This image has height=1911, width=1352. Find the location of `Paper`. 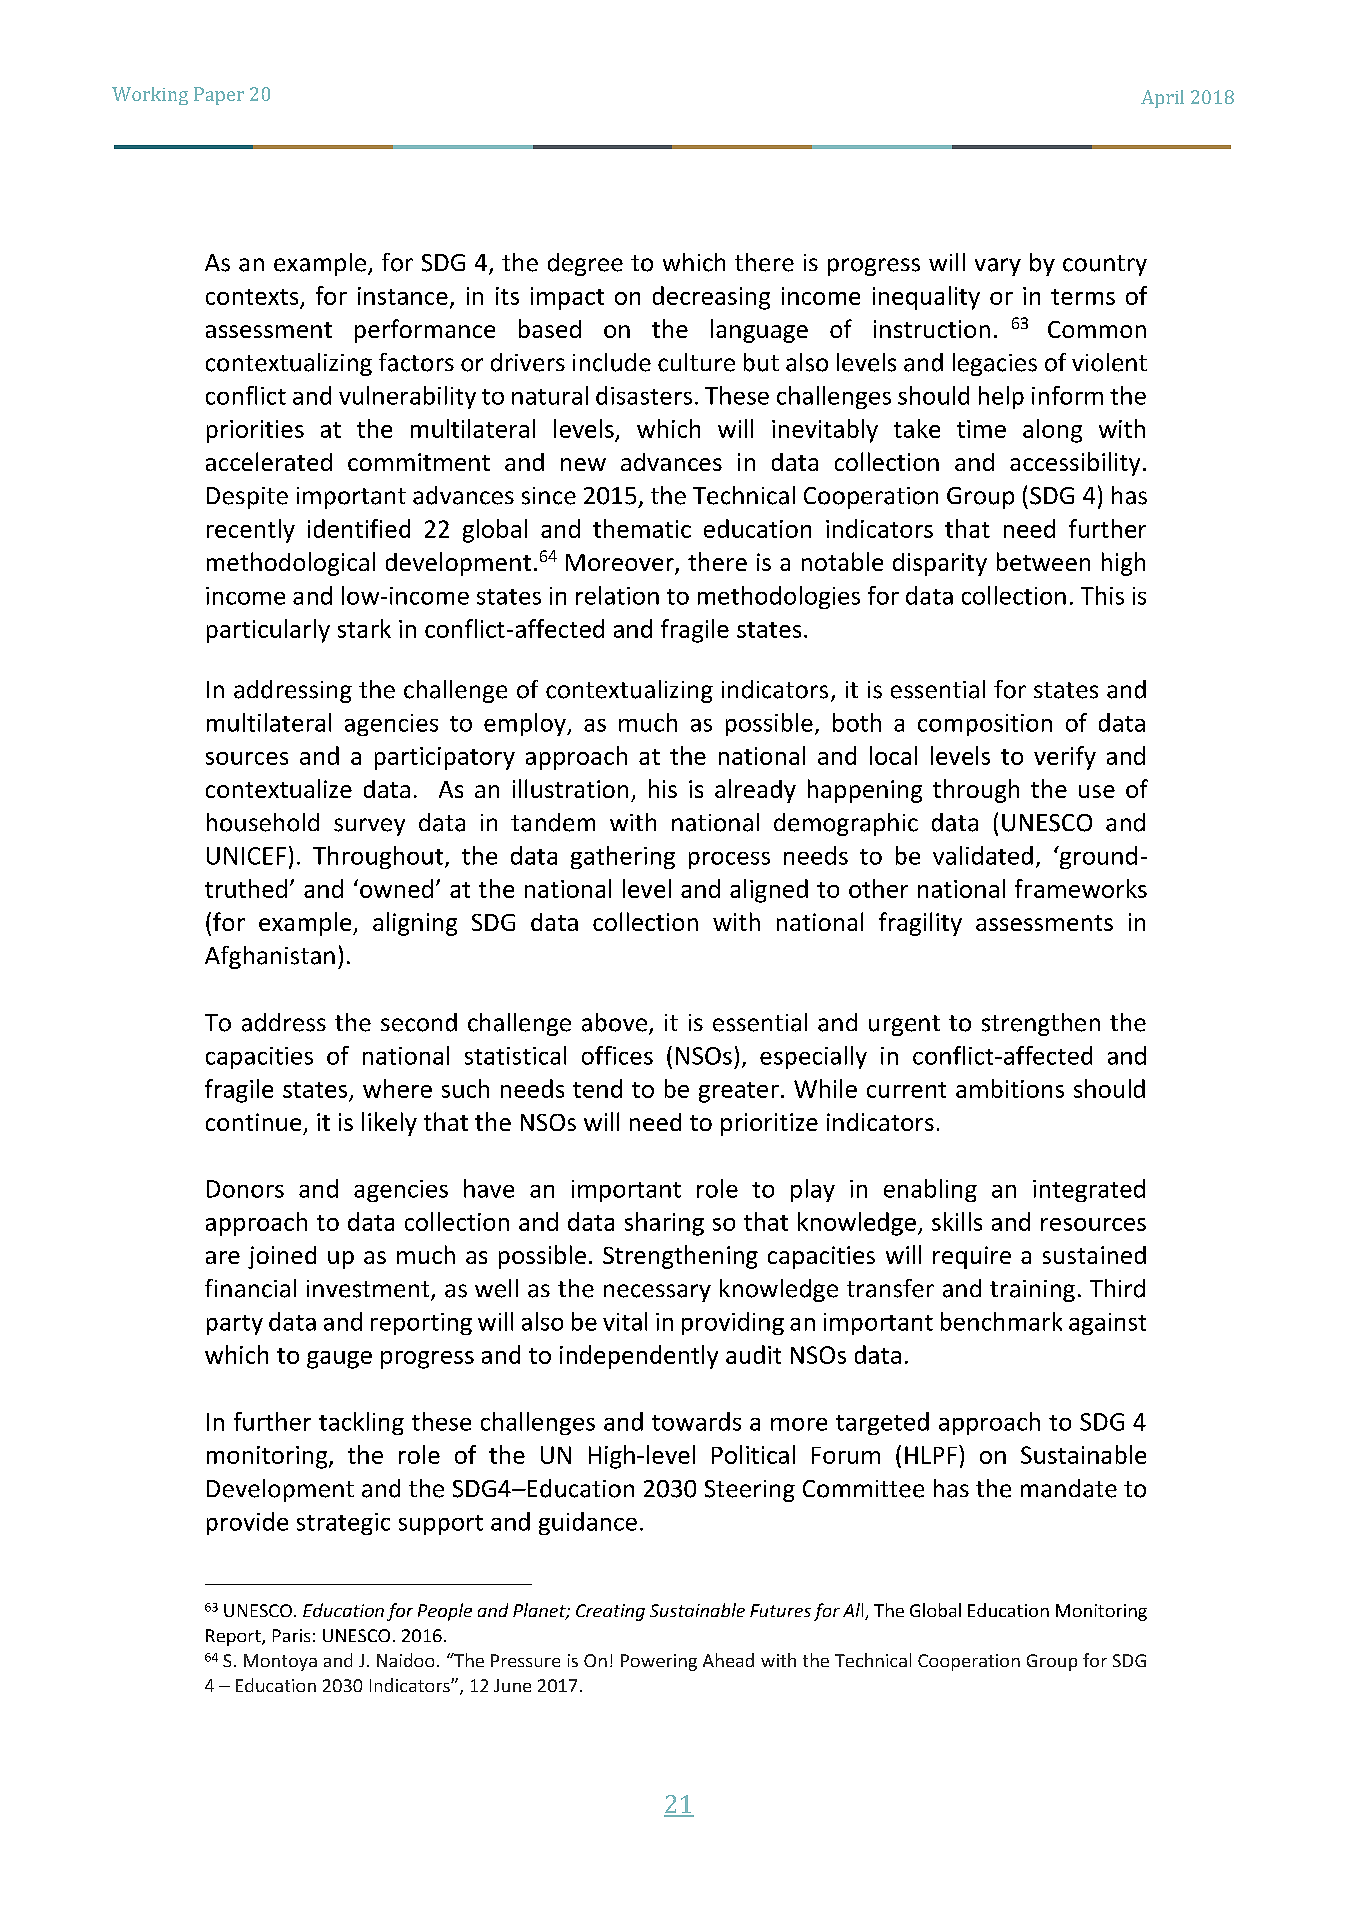

Paper is located at coordinates (219, 96).
